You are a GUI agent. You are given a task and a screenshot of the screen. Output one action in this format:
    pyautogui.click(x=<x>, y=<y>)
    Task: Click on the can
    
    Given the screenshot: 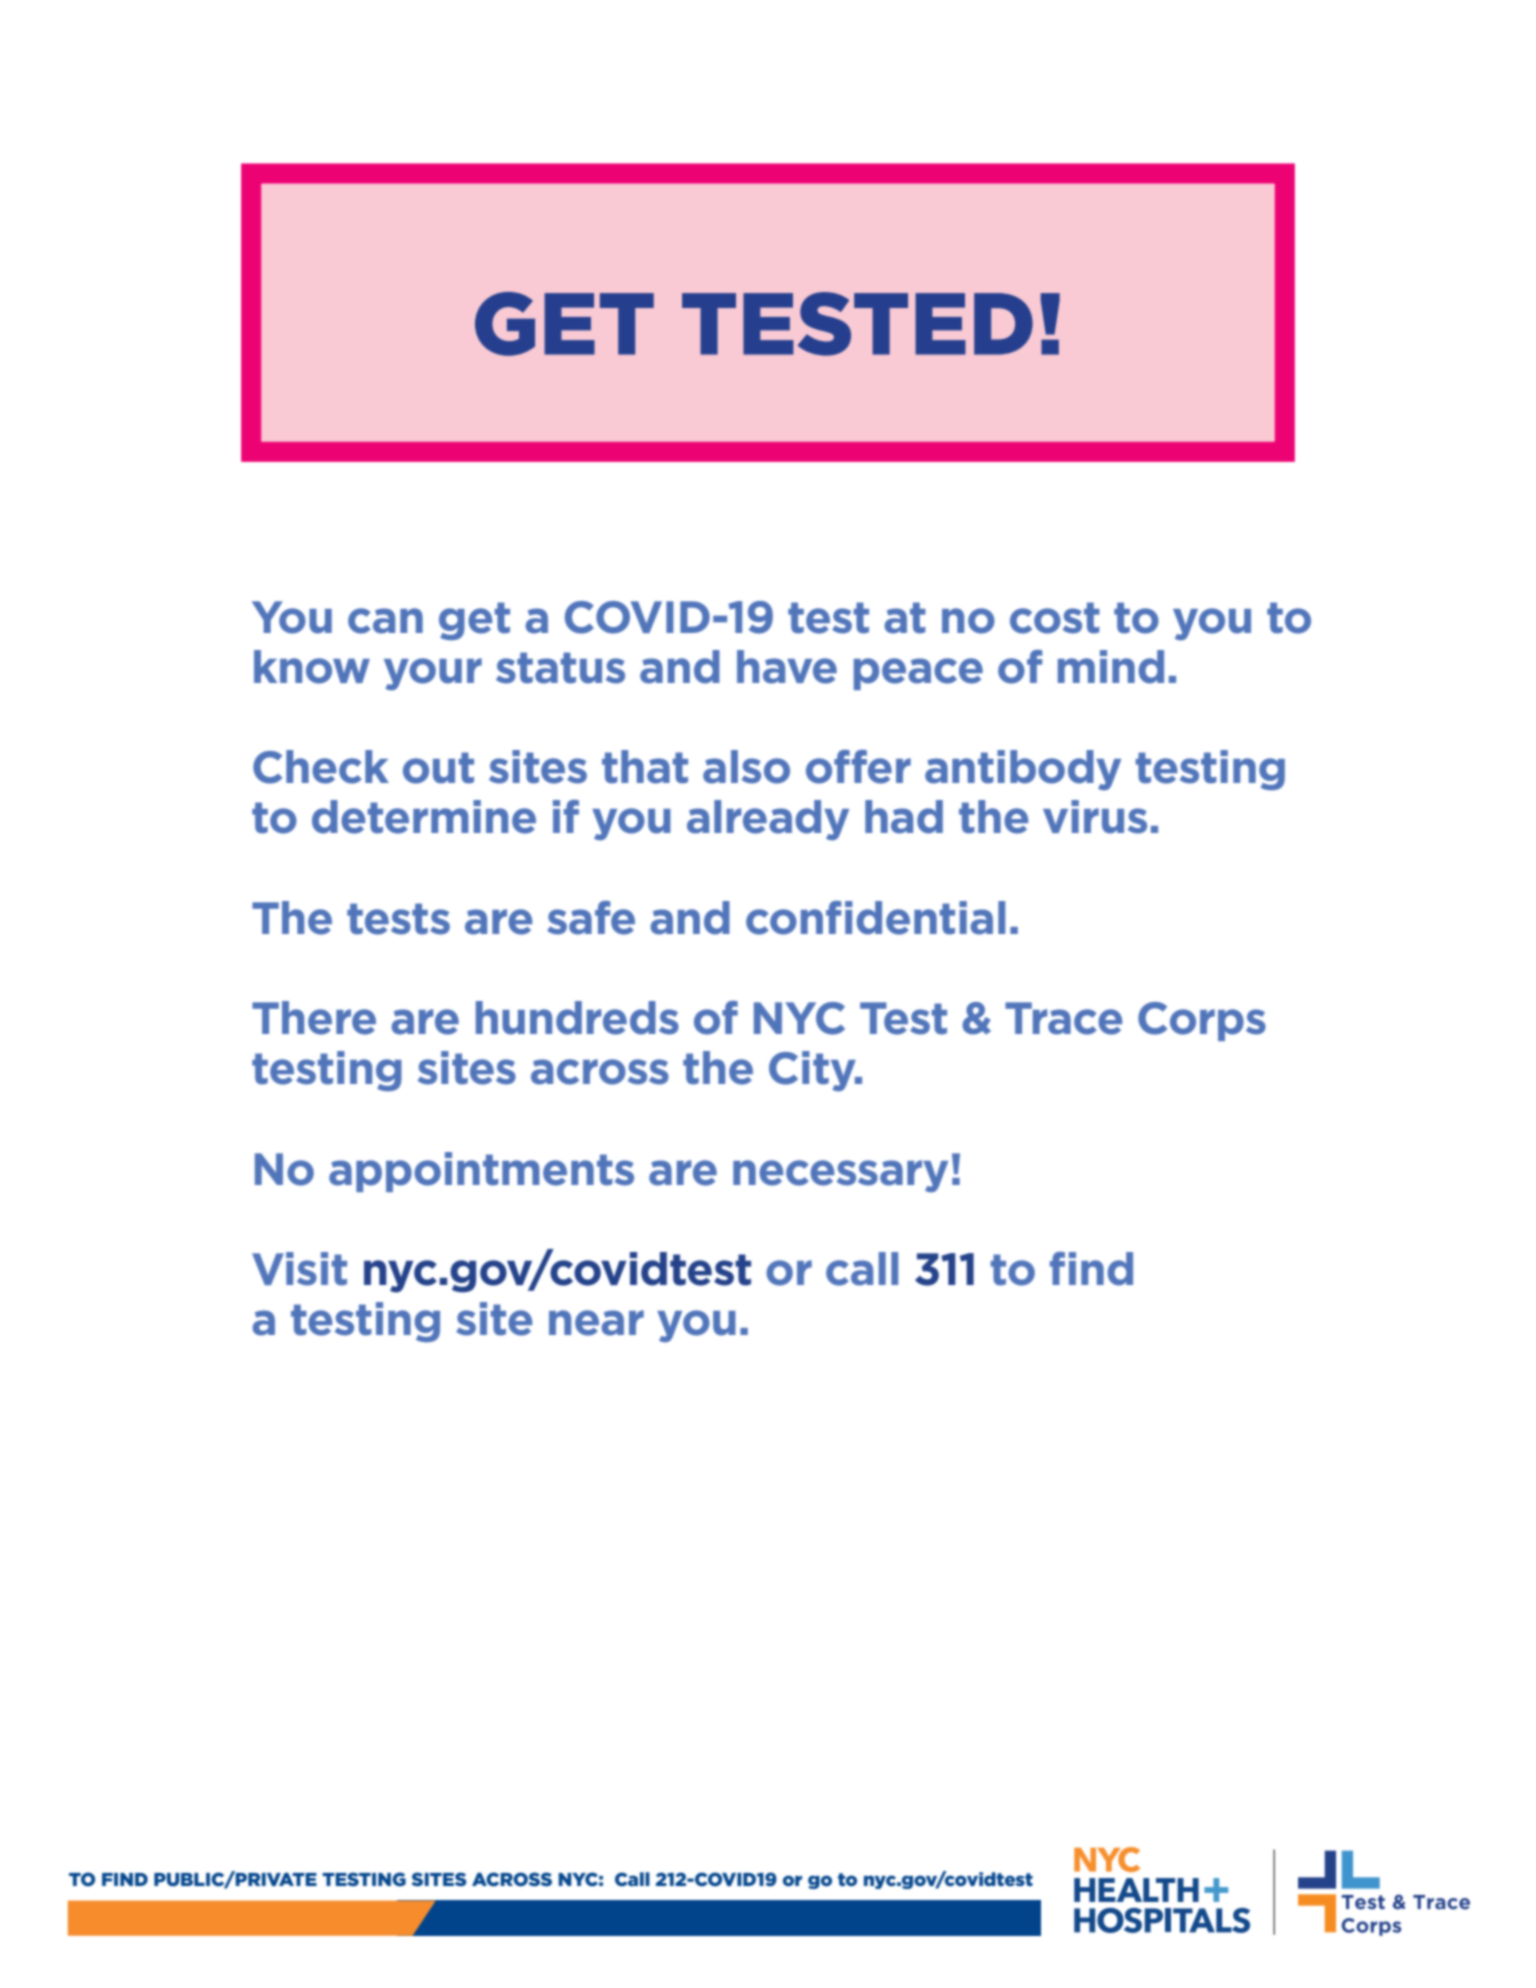 What is the action you would take?
    pyautogui.click(x=385, y=621)
